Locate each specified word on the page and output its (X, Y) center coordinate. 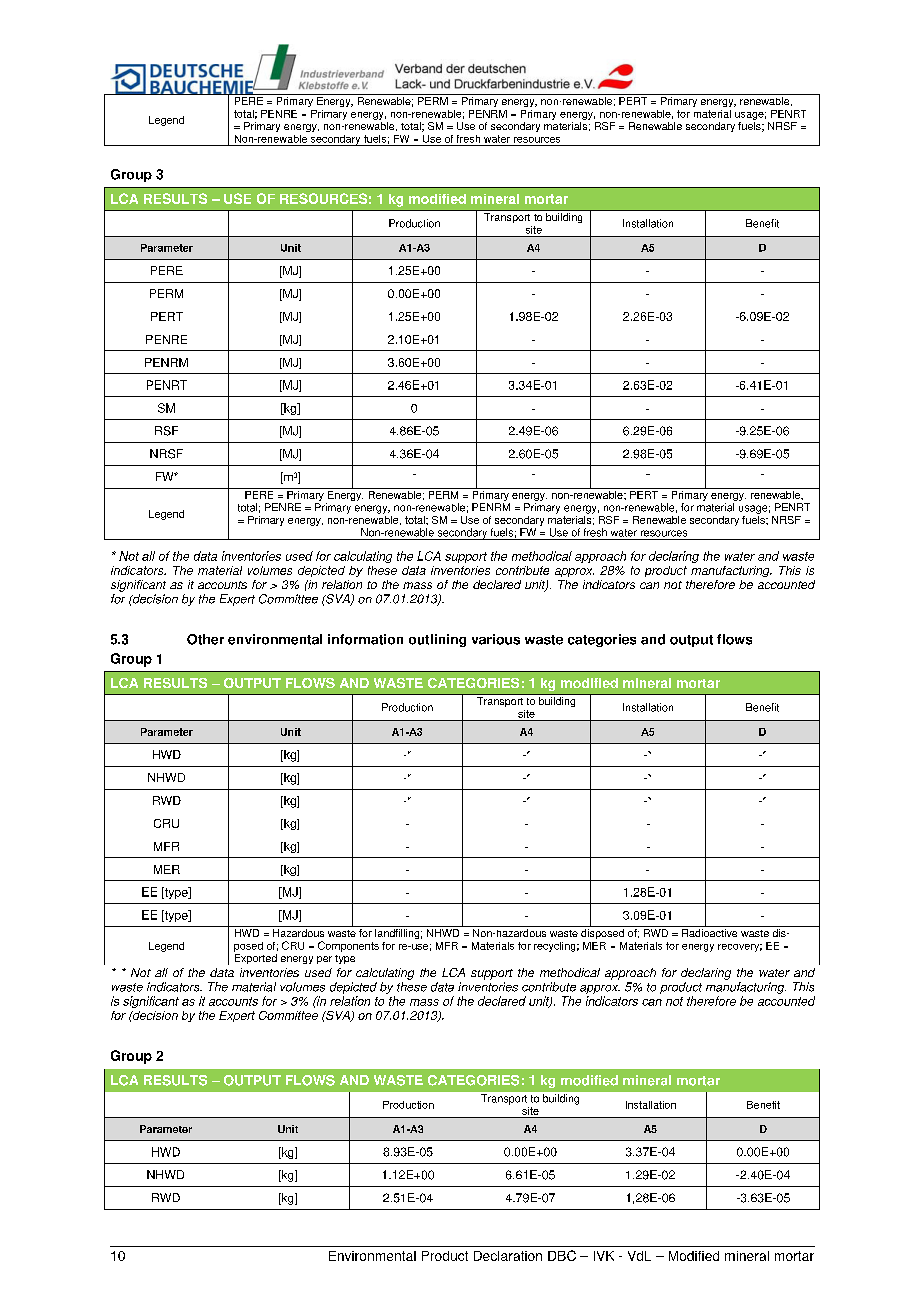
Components (348, 946)
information (365, 639)
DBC (562, 1255)
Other (205, 639)
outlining (437, 640)
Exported (256, 959)
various (496, 639)
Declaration (508, 1256)
